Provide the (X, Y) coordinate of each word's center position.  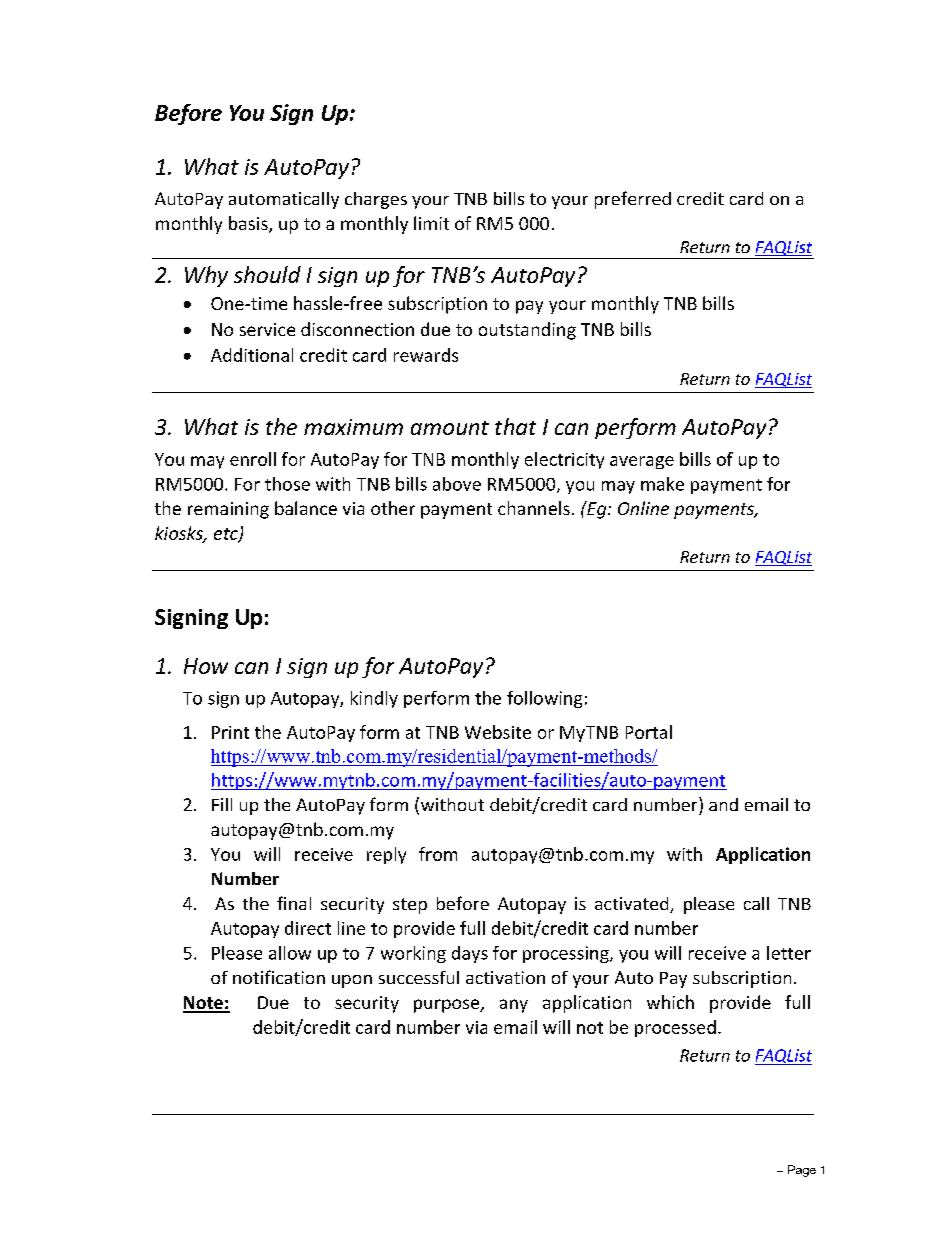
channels (534, 508)
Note (204, 1004)
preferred (633, 200)
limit (431, 223)
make (662, 484)
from (438, 854)
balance (306, 508)
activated (633, 905)
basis (249, 224)
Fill (222, 804)
